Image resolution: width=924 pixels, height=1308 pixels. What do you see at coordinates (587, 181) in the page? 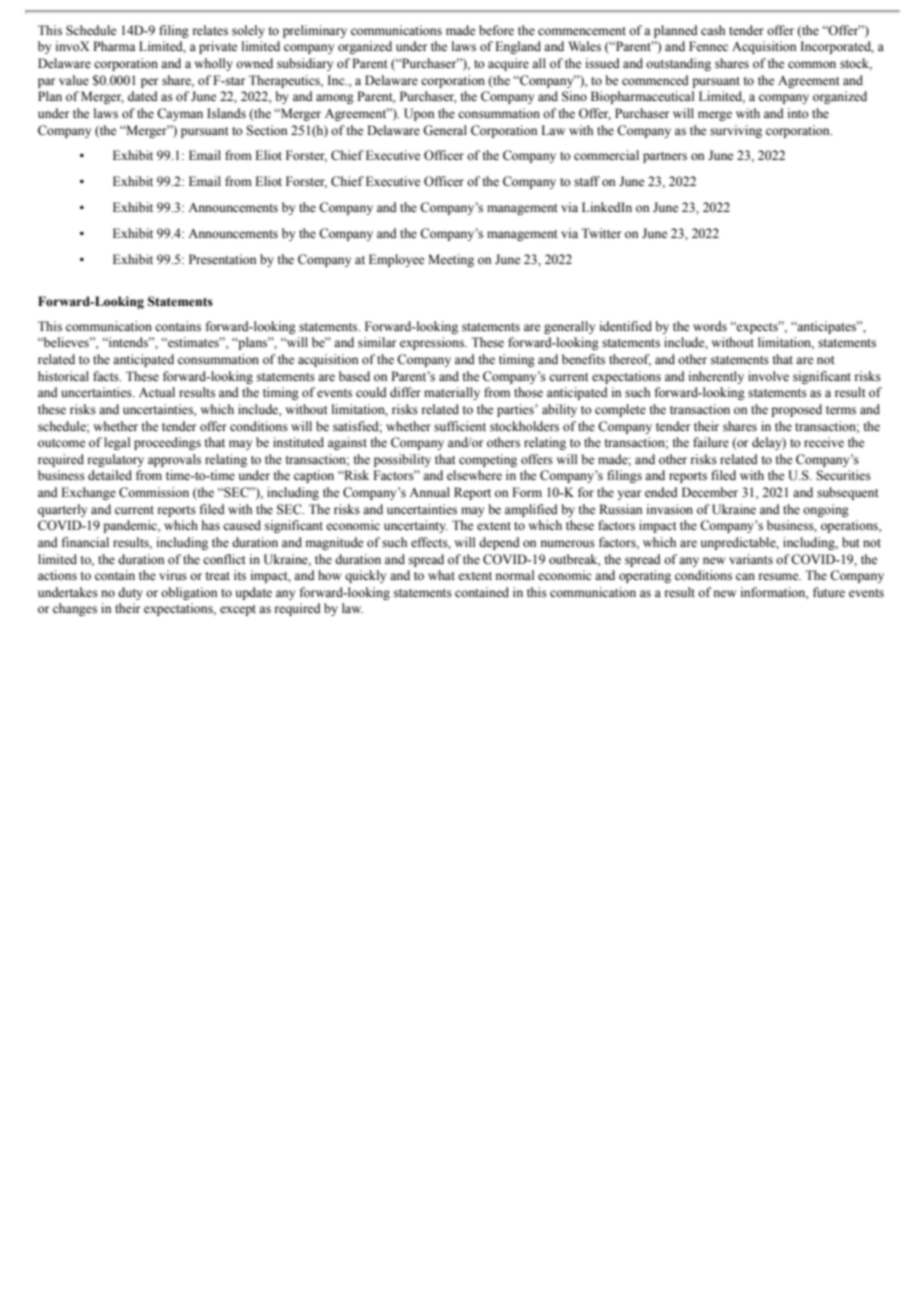
I see `staff` at bounding box center [587, 181].
